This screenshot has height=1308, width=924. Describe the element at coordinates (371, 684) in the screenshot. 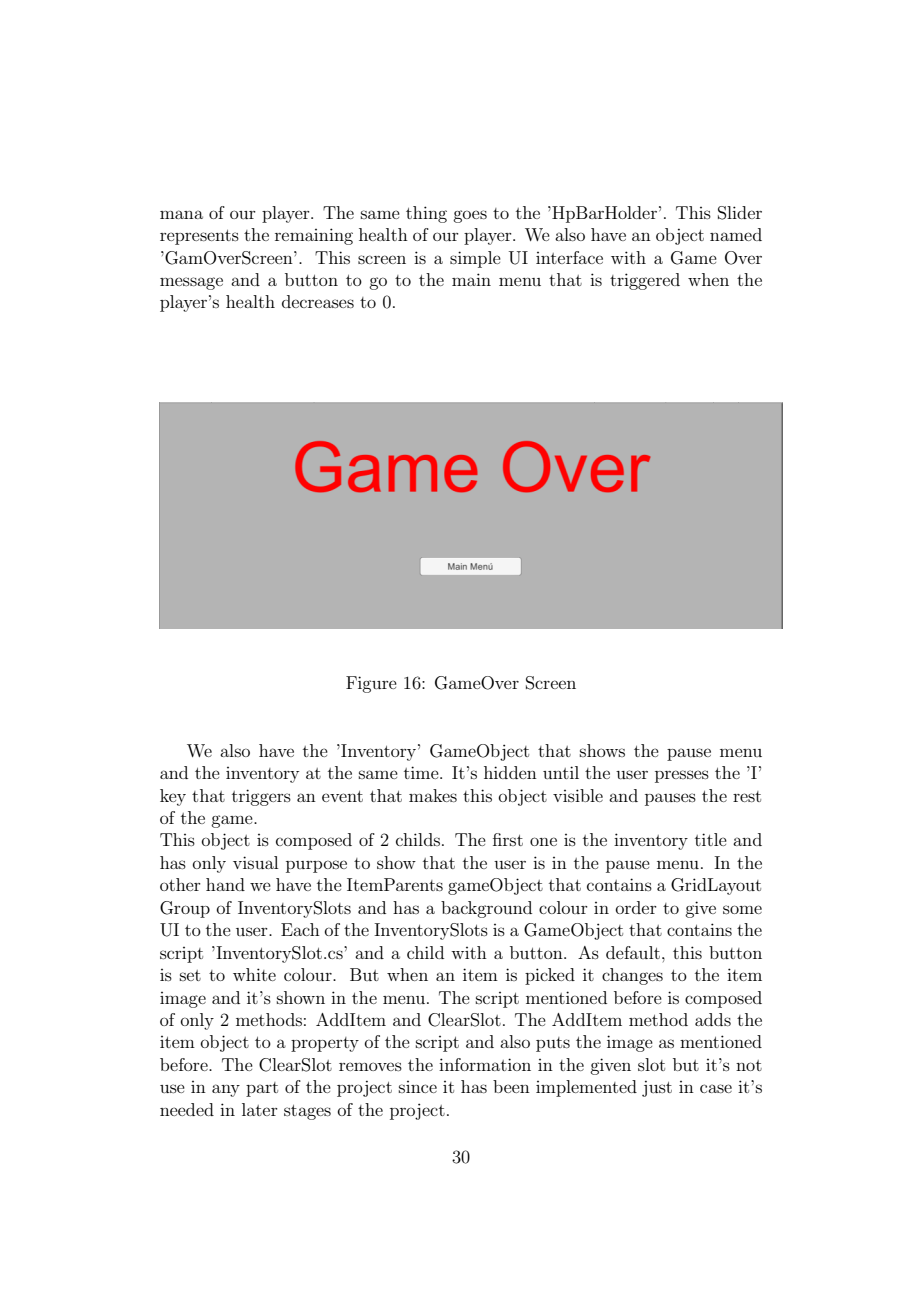

I see `Figure` at that location.
